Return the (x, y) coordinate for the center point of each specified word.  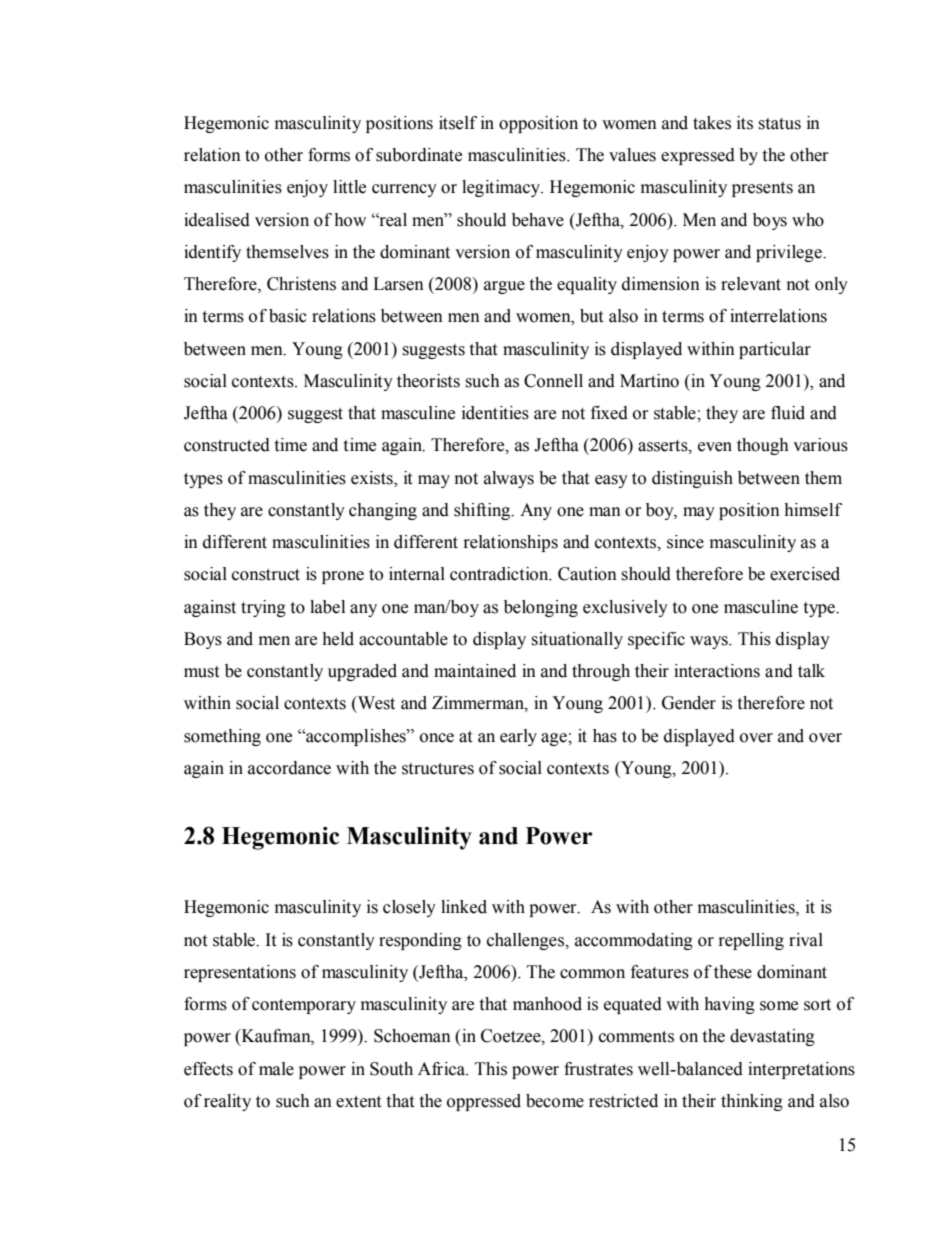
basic (288, 316)
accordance (289, 768)
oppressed (484, 1102)
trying (263, 608)
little (349, 187)
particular (775, 350)
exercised (805, 574)
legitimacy (502, 188)
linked (464, 907)
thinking (752, 1102)
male (276, 1069)
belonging (541, 608)
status (779, 124)
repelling (751, 941)
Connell (553, 381)
